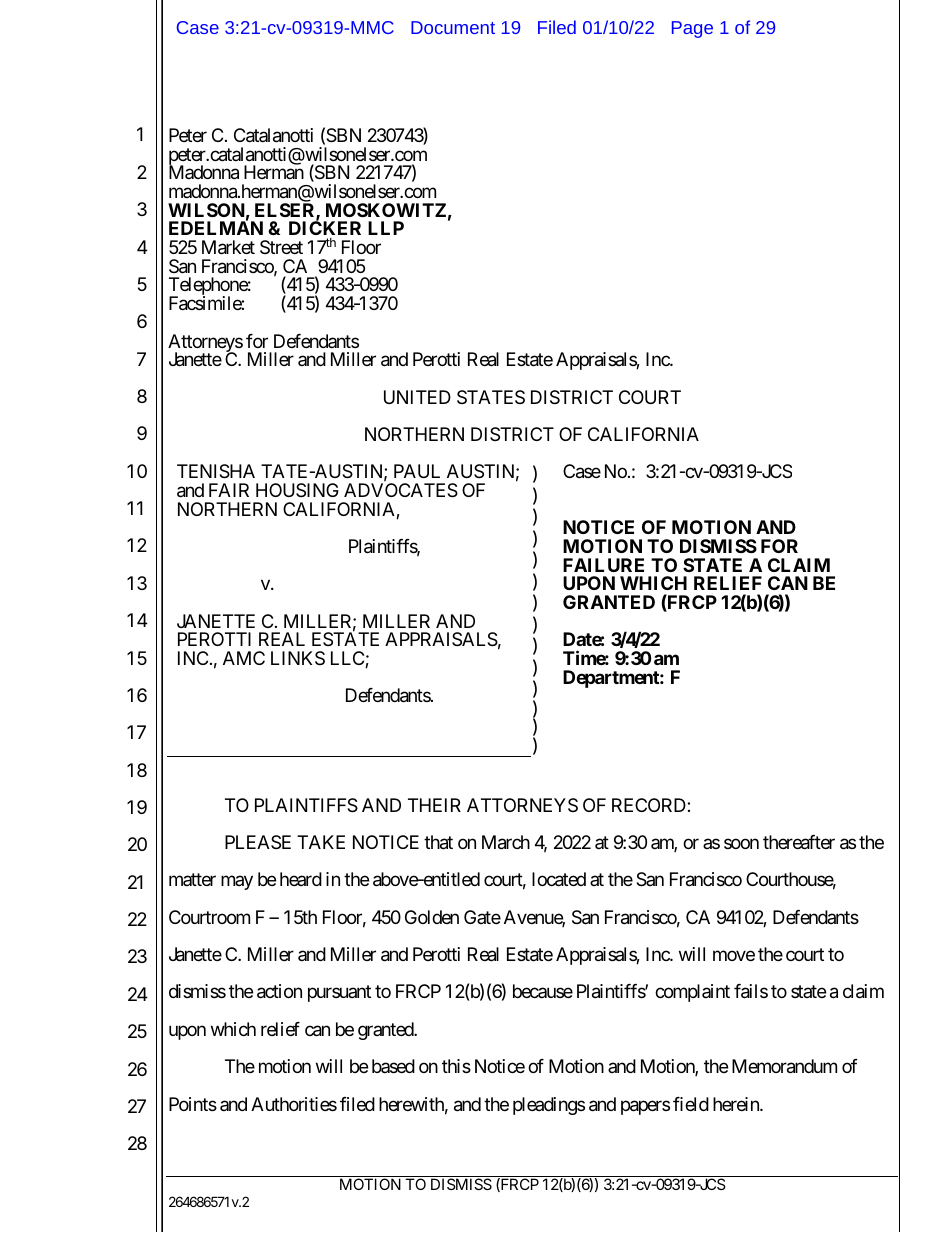 The width and height of the screenshot is (952, 1233). What do you see at coordinates (506, 842) in the screenshot?
I see `March` at bounding box center [506, 842].
